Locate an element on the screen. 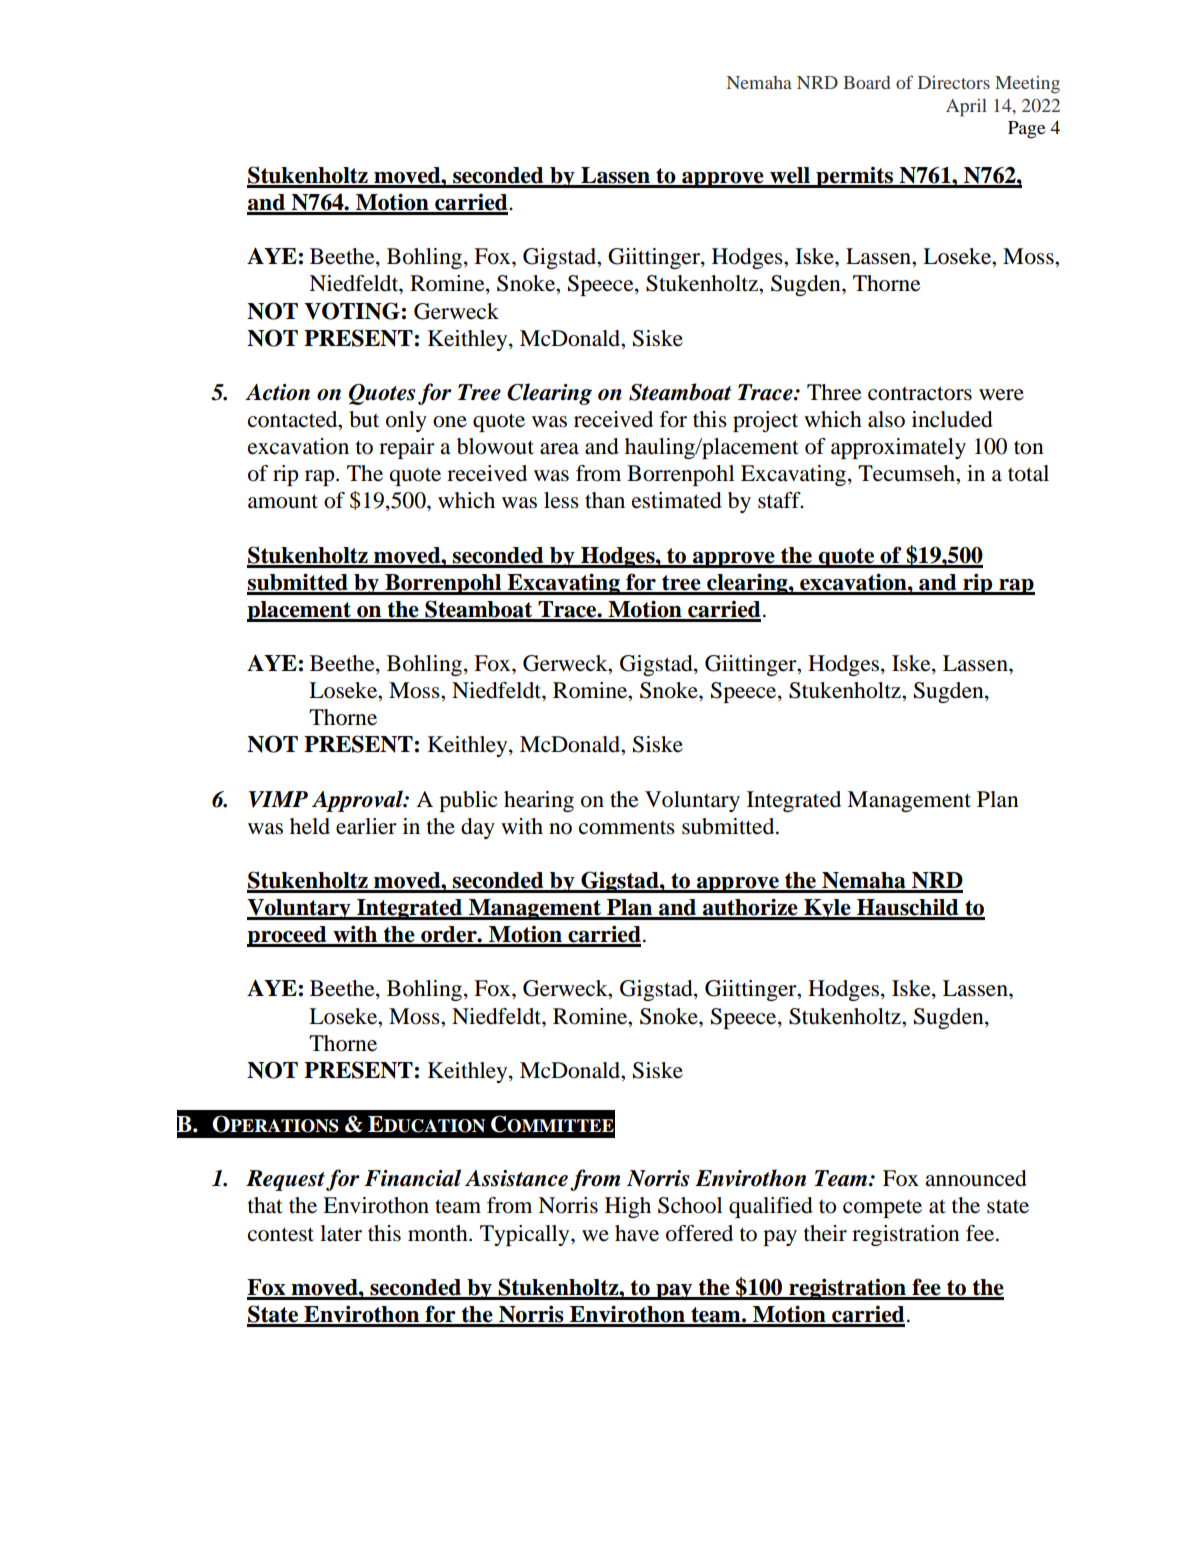  repair is located at coordinates (407, 448).
